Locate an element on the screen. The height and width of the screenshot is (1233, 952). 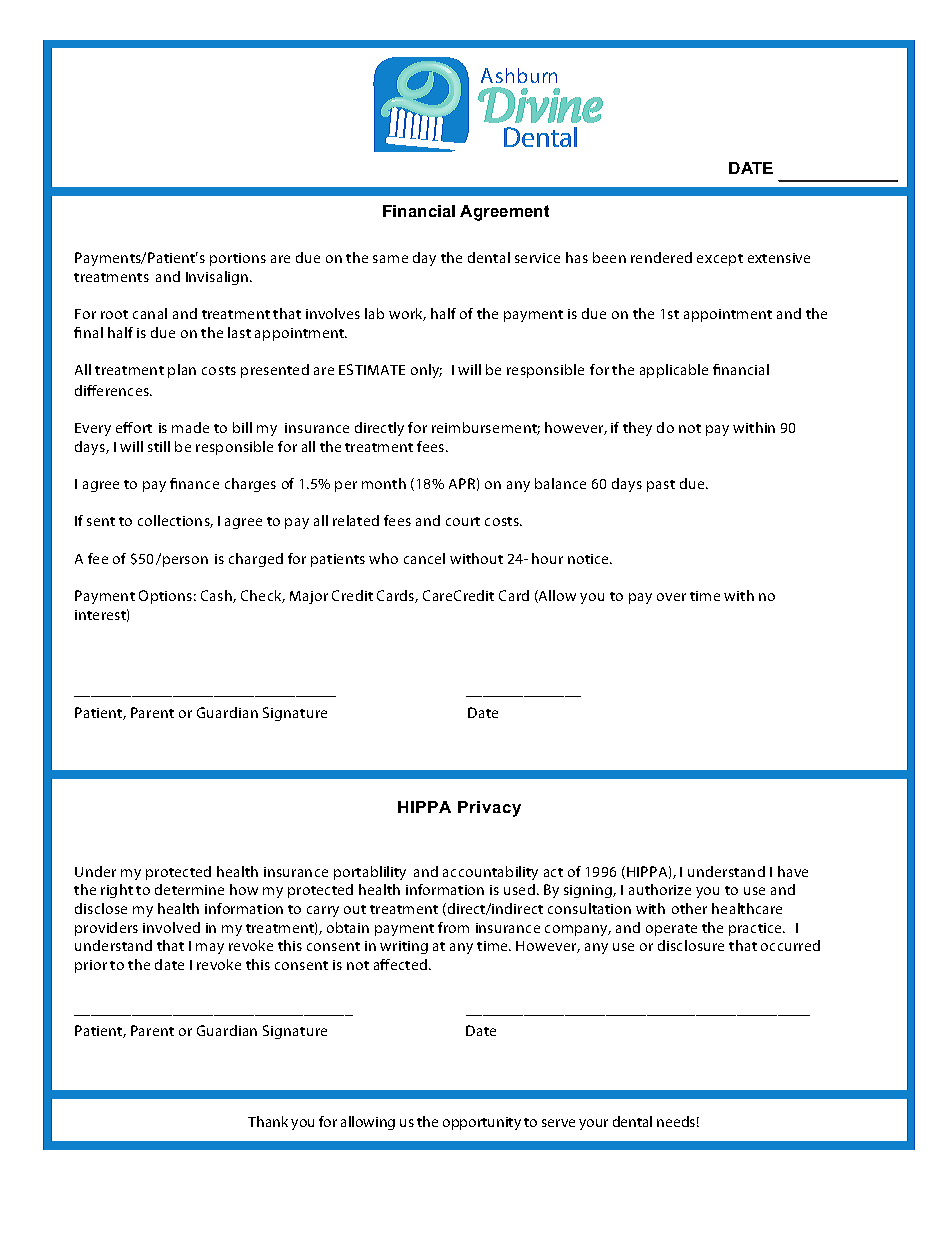
over is located at coordinates (671, 597).
